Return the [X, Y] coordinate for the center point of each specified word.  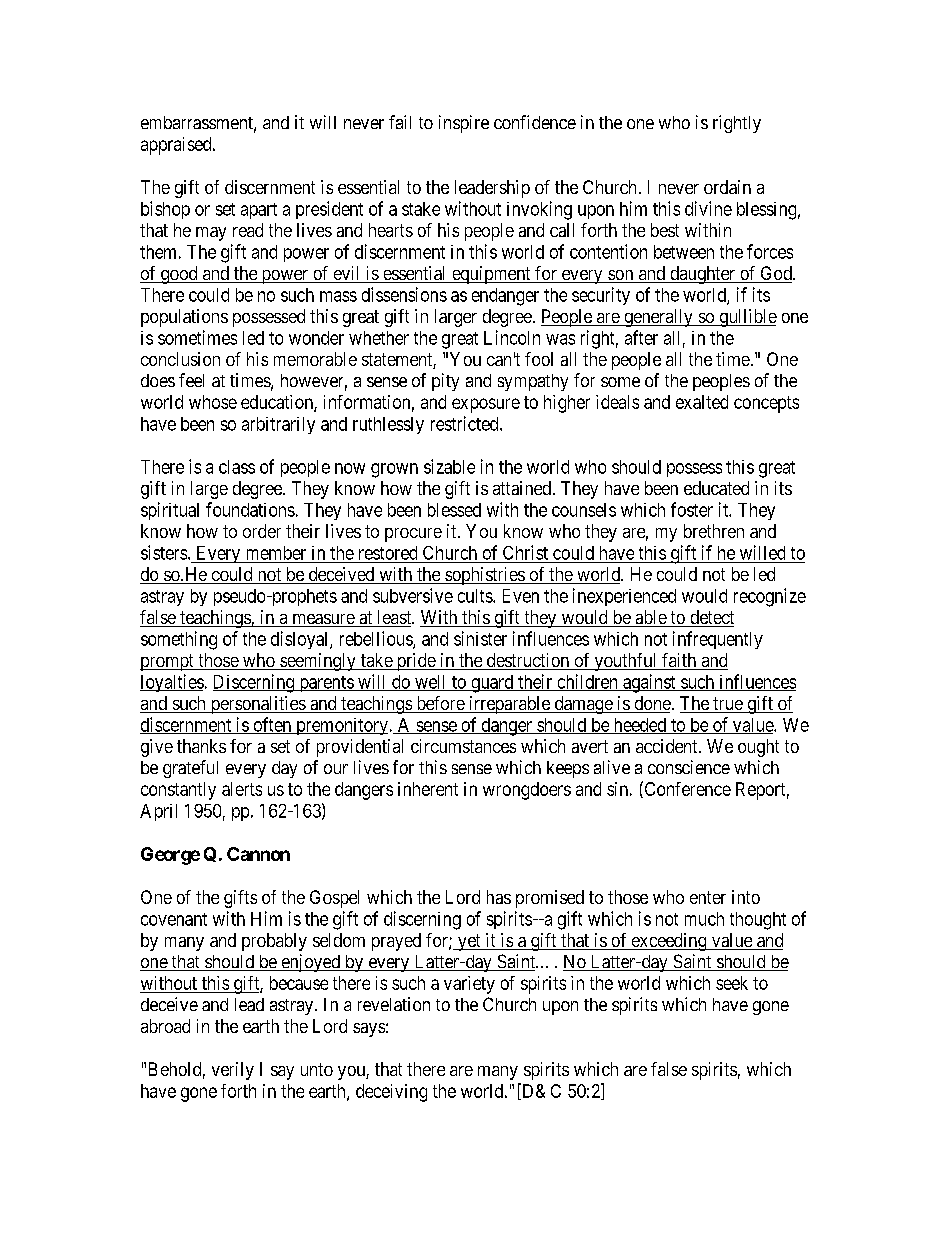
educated [716, 488]
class [237, 467]
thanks [201, 746]
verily [233, 1071]
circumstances [463, 746]
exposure [486, 405]
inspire [464, 124]
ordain [727, 187]
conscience [689, 767]
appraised [177, 146]
